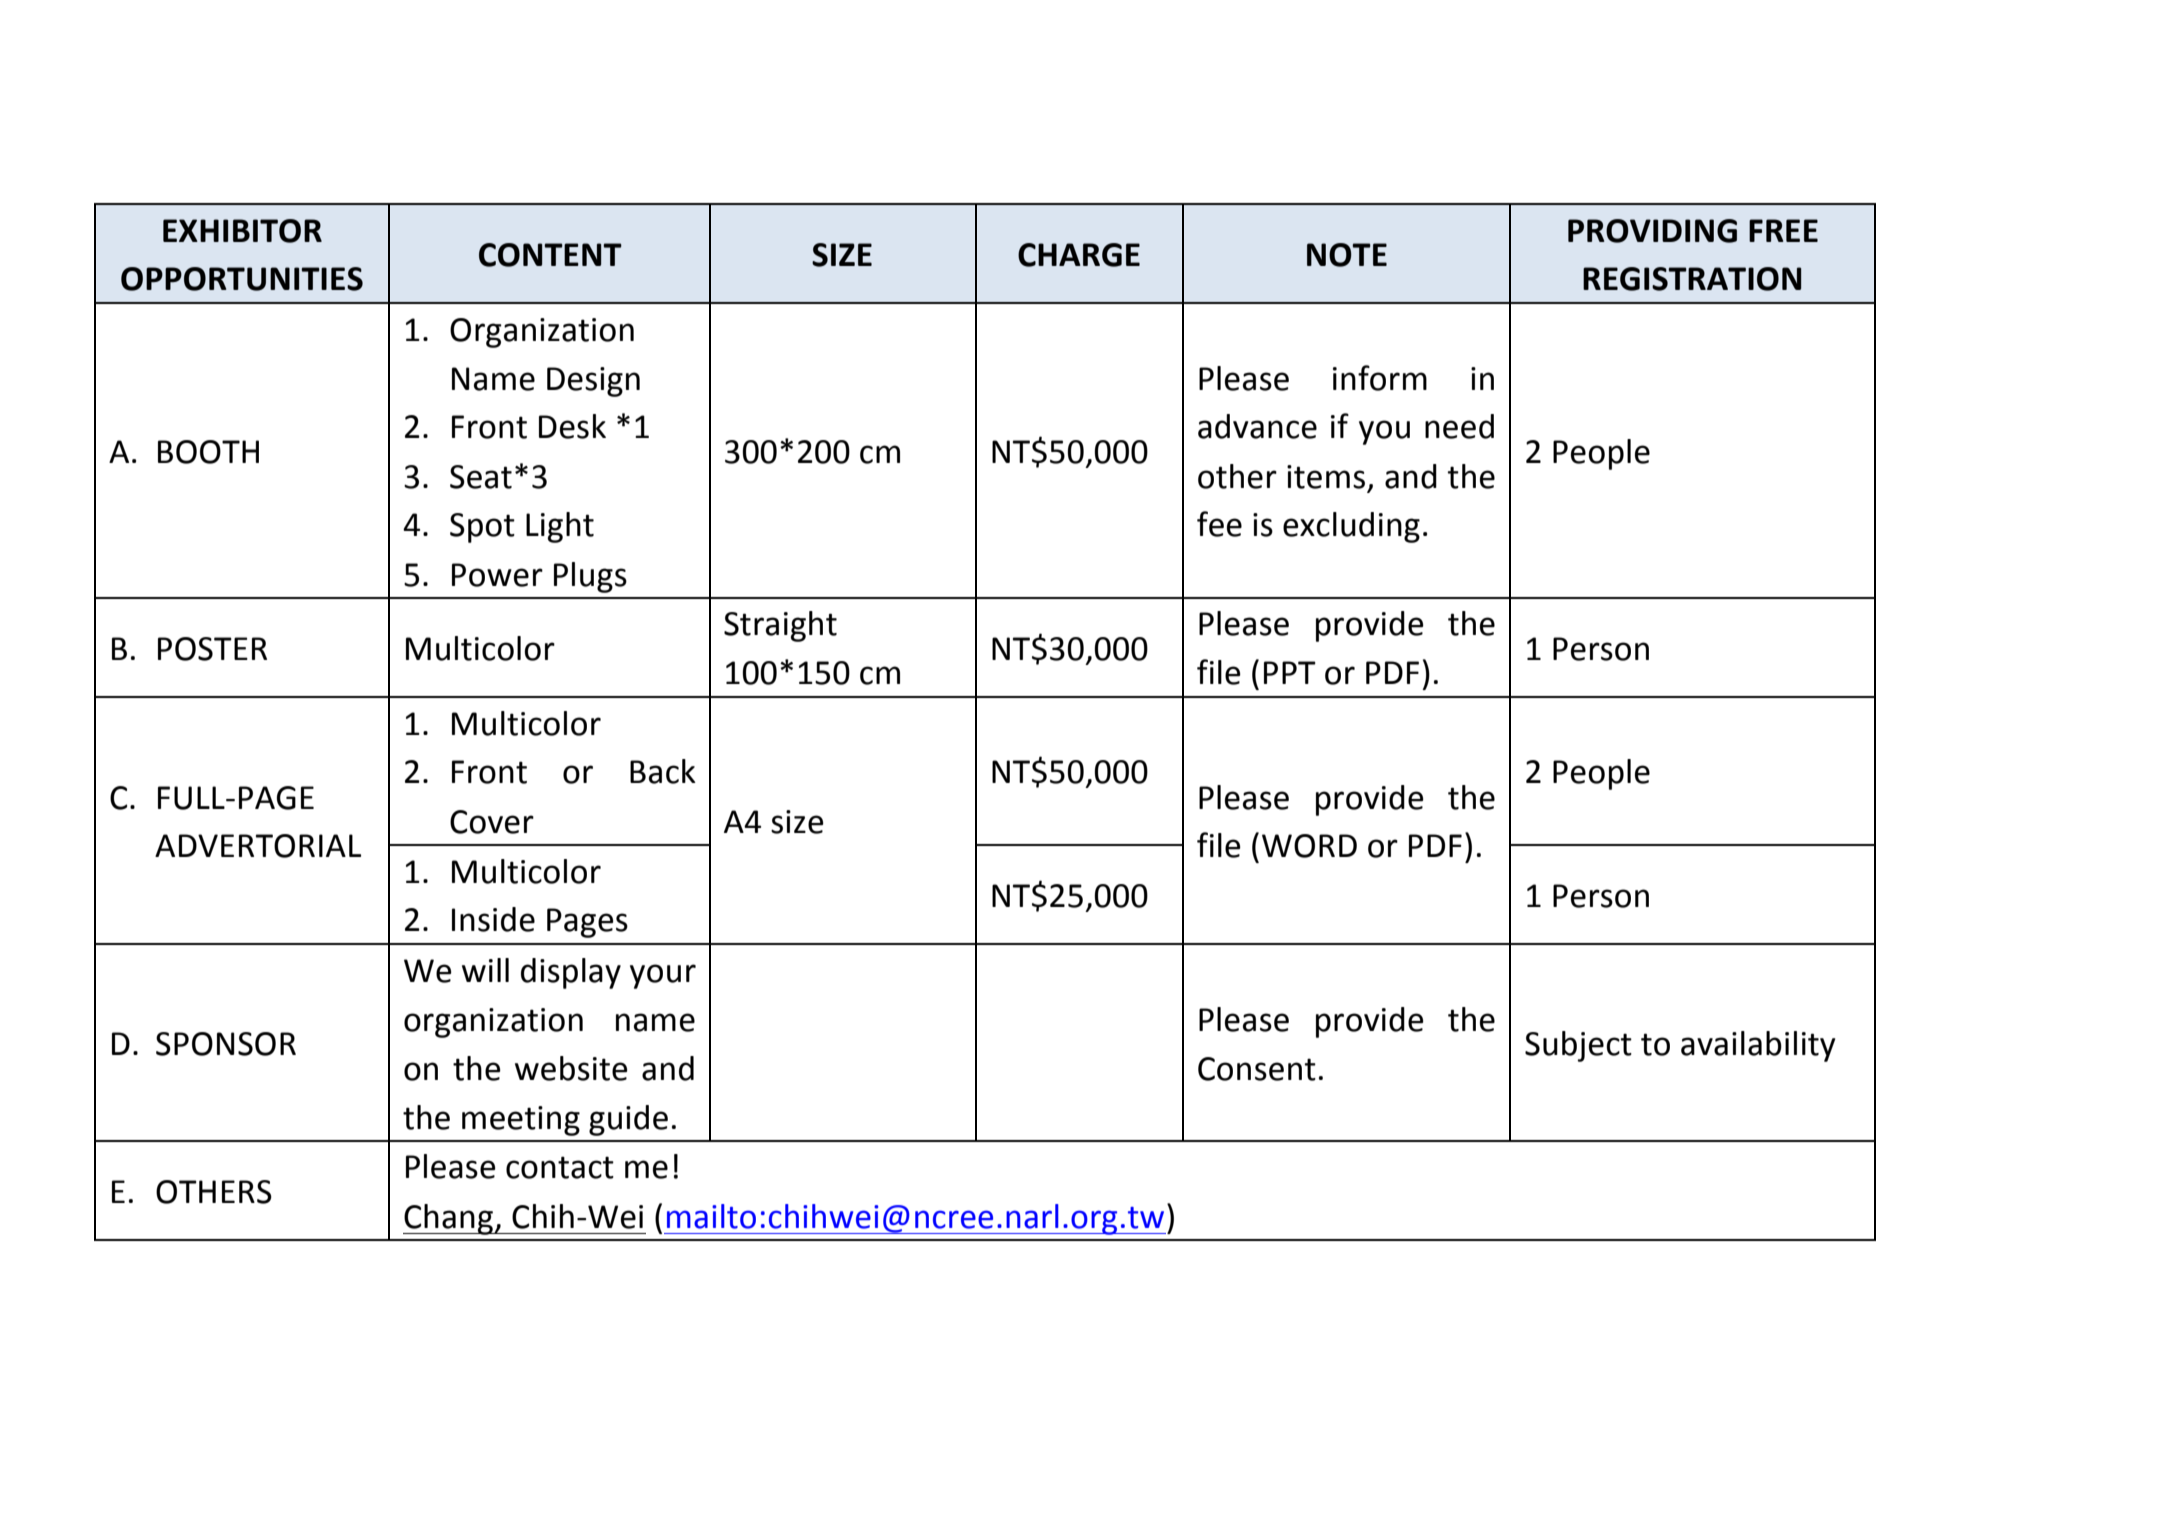  Describe the element at coordinates (449, 1219) in the image. I see `Chang` at that location.
